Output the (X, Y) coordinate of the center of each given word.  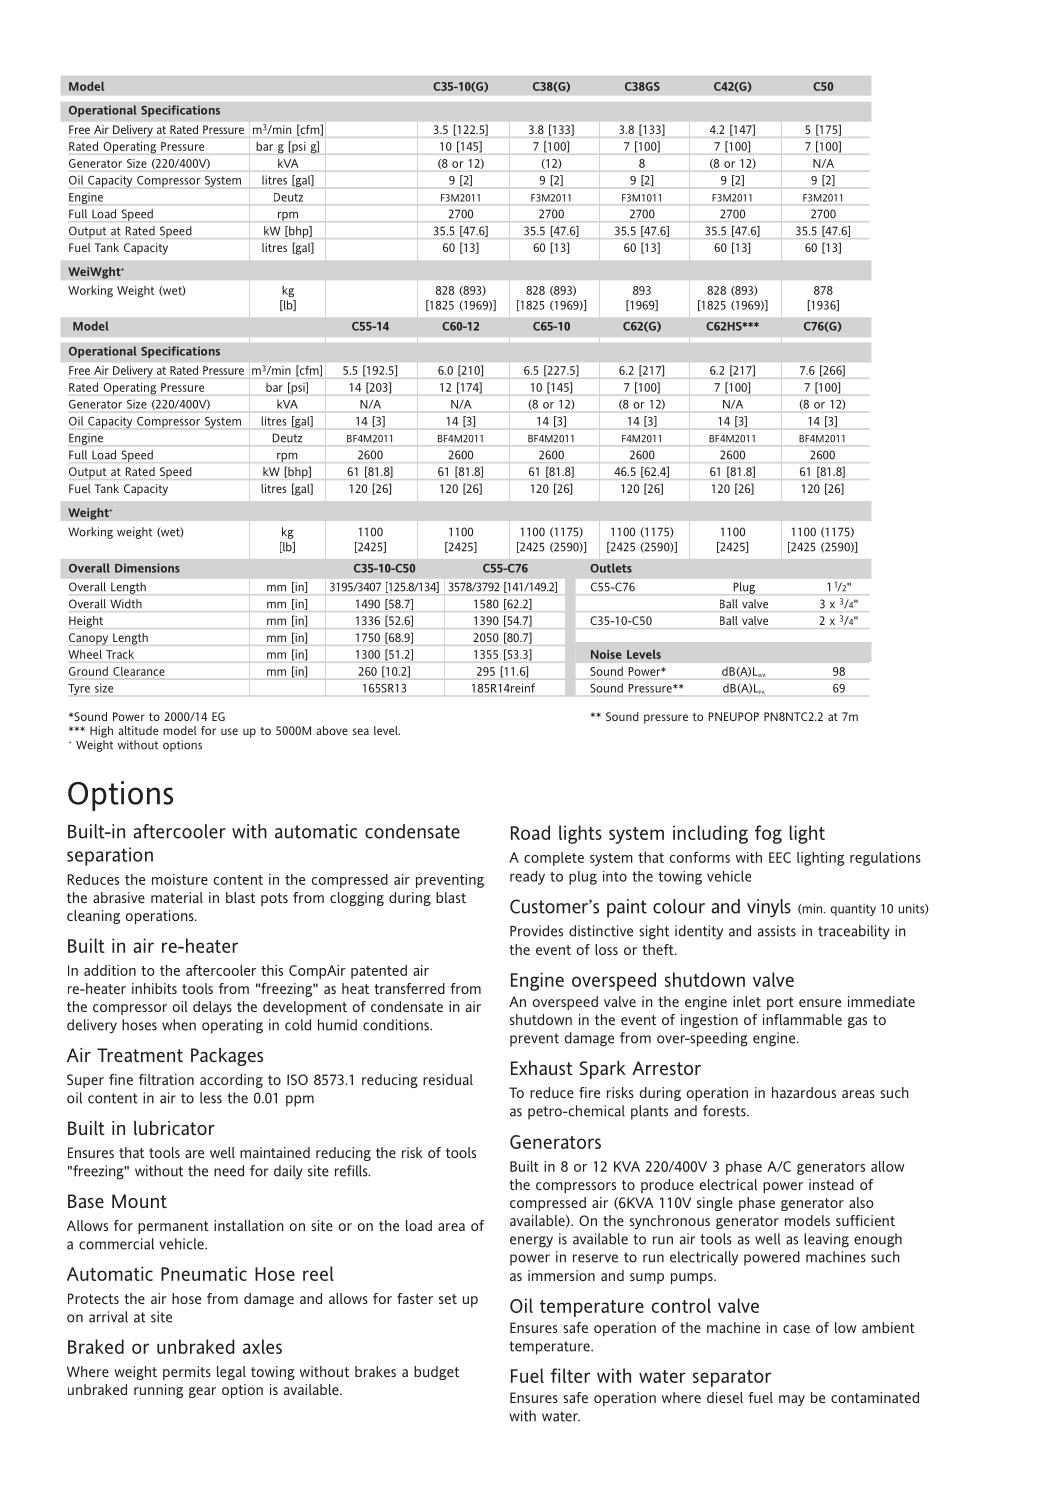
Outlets (611, 568)
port (780, 1003)
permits (187, 1373)
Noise (606, 654)
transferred (409, 988)
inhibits (154, 988)
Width (126, 604)
